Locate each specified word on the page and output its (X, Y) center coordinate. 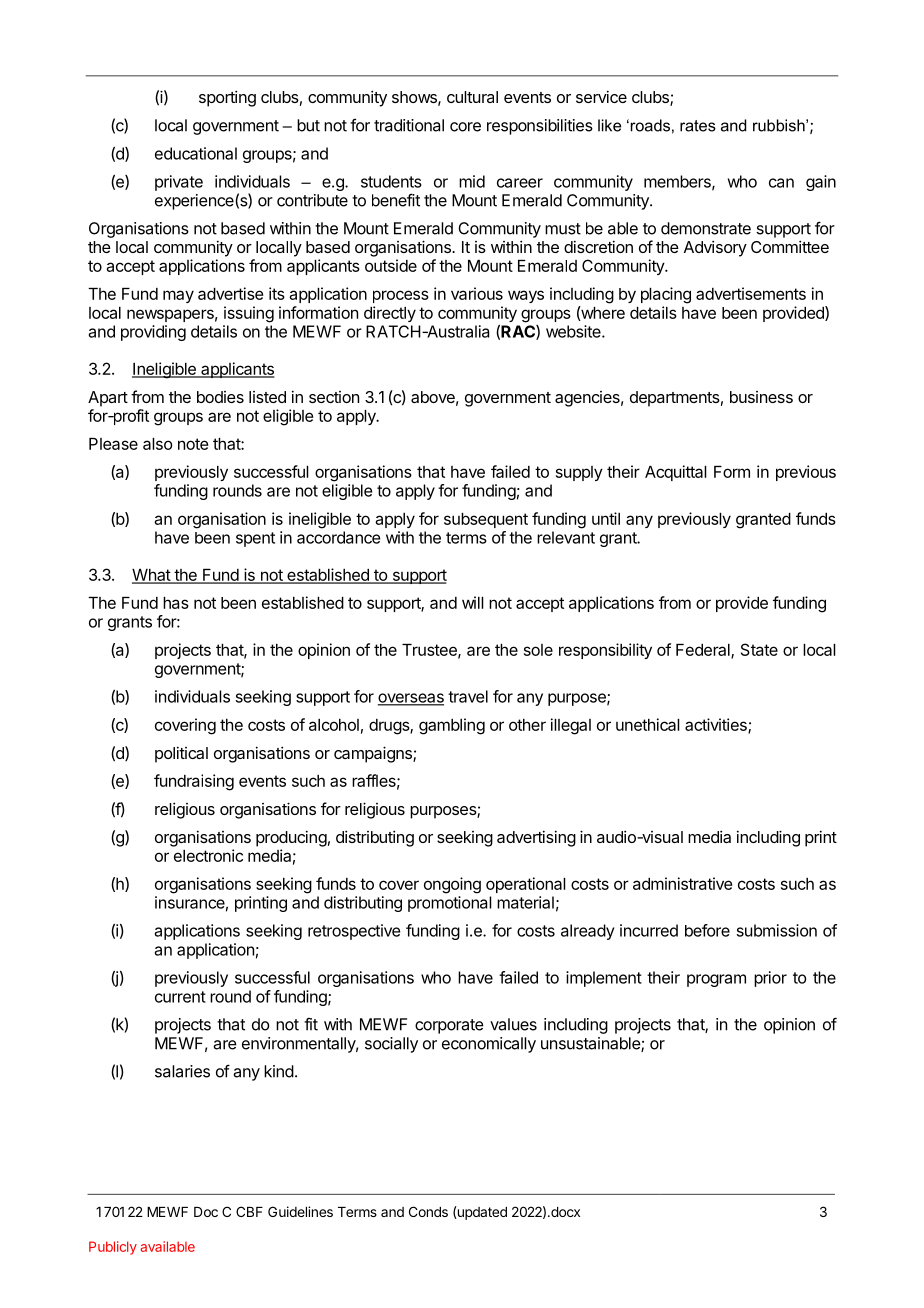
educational (196, 153)
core (465, 127)
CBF (249, 1211)
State (759, 649)
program (716, 980)
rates (698, 126)
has (176, 603)
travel (468, 696)
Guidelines (300, 1211)
